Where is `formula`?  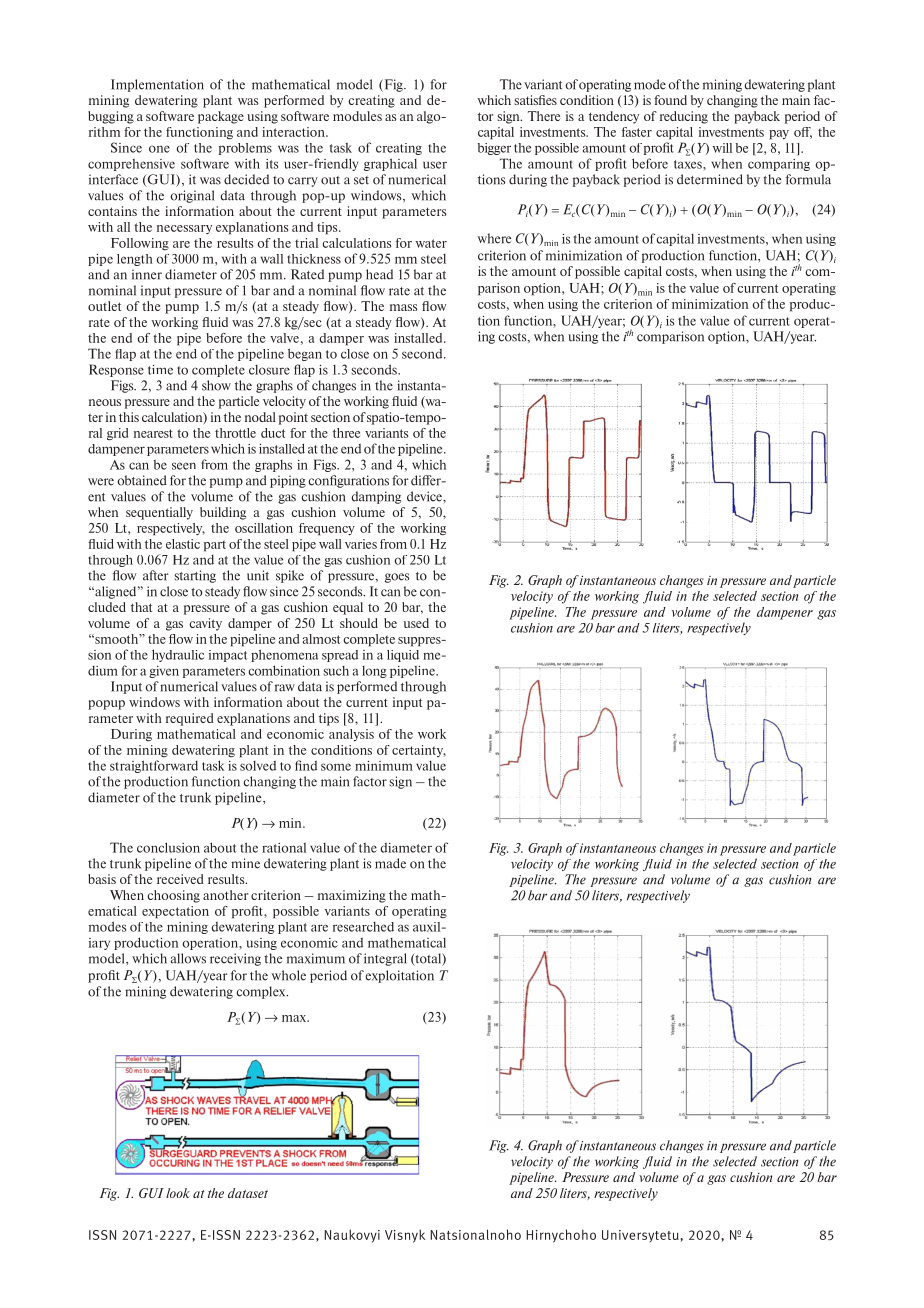 formula is located at coordinates (808, 179).
